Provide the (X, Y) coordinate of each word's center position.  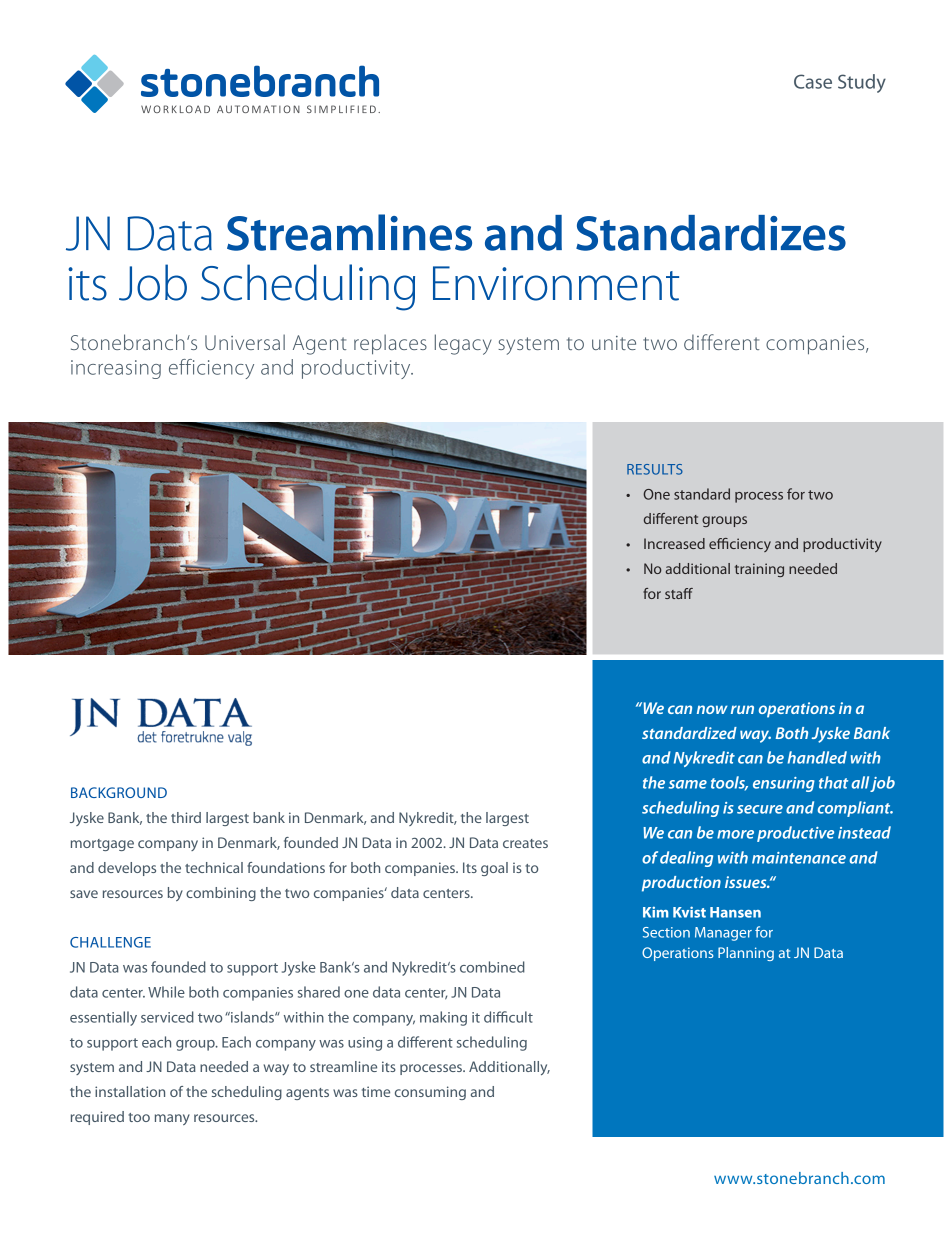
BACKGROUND (119, 792)
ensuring (784, 784)
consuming (430, 1093)
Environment (556, 283)
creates (525, 843)
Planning (746, 954)
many (172, 1119)
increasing (116, 369)
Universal (245, 342)
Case (813, 81)
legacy (463, 344)
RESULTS (655, 469)
